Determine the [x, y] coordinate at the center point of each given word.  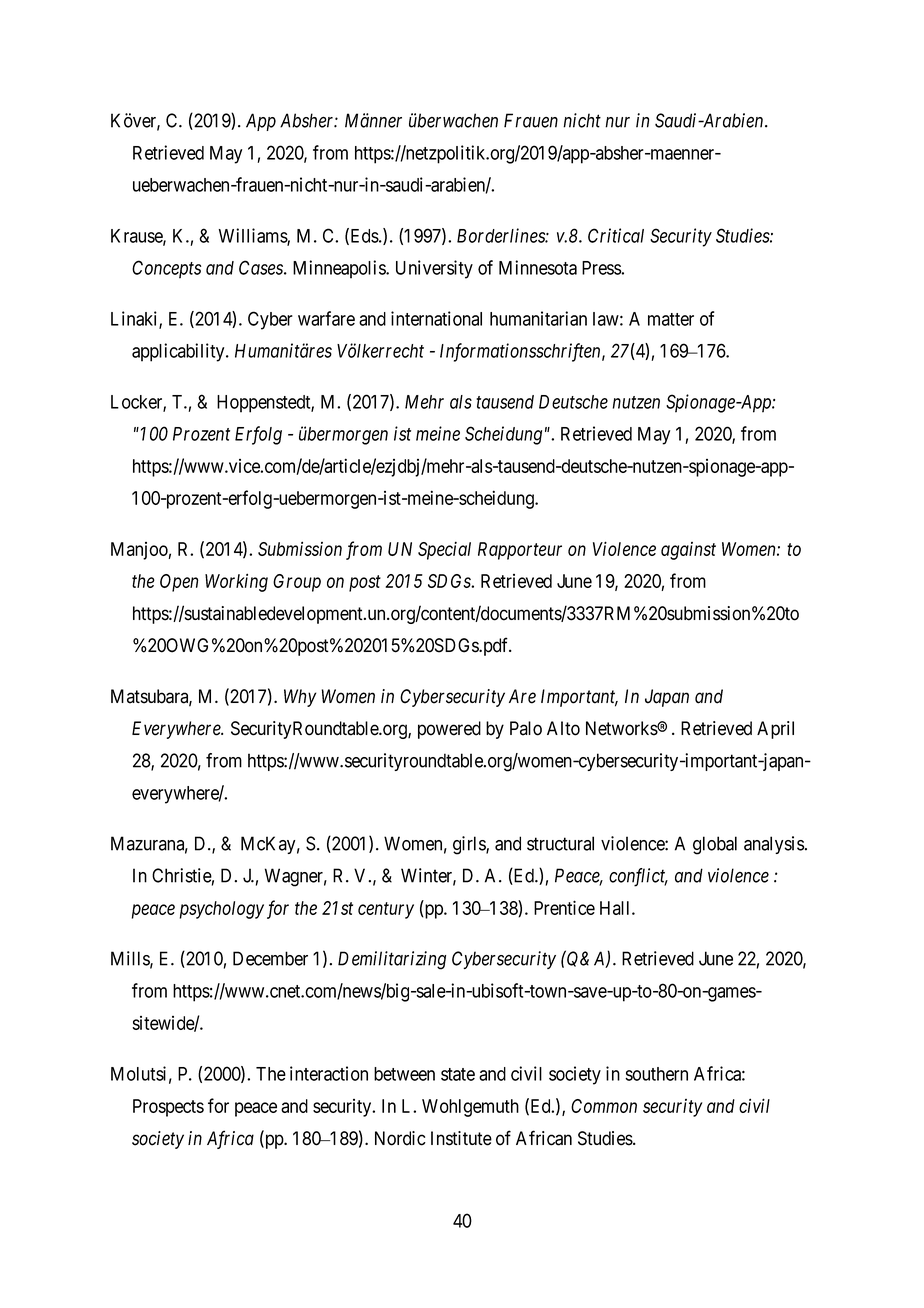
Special [444, 550]
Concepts [166, 269]
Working [236, 582]
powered [449, 730]
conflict [638, 877]
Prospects [168, 1108]
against [688, 551]
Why [300, 698]
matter [671, 319]
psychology [222, 910]
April [775, 730]
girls [470, 845]
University [434, 269]
